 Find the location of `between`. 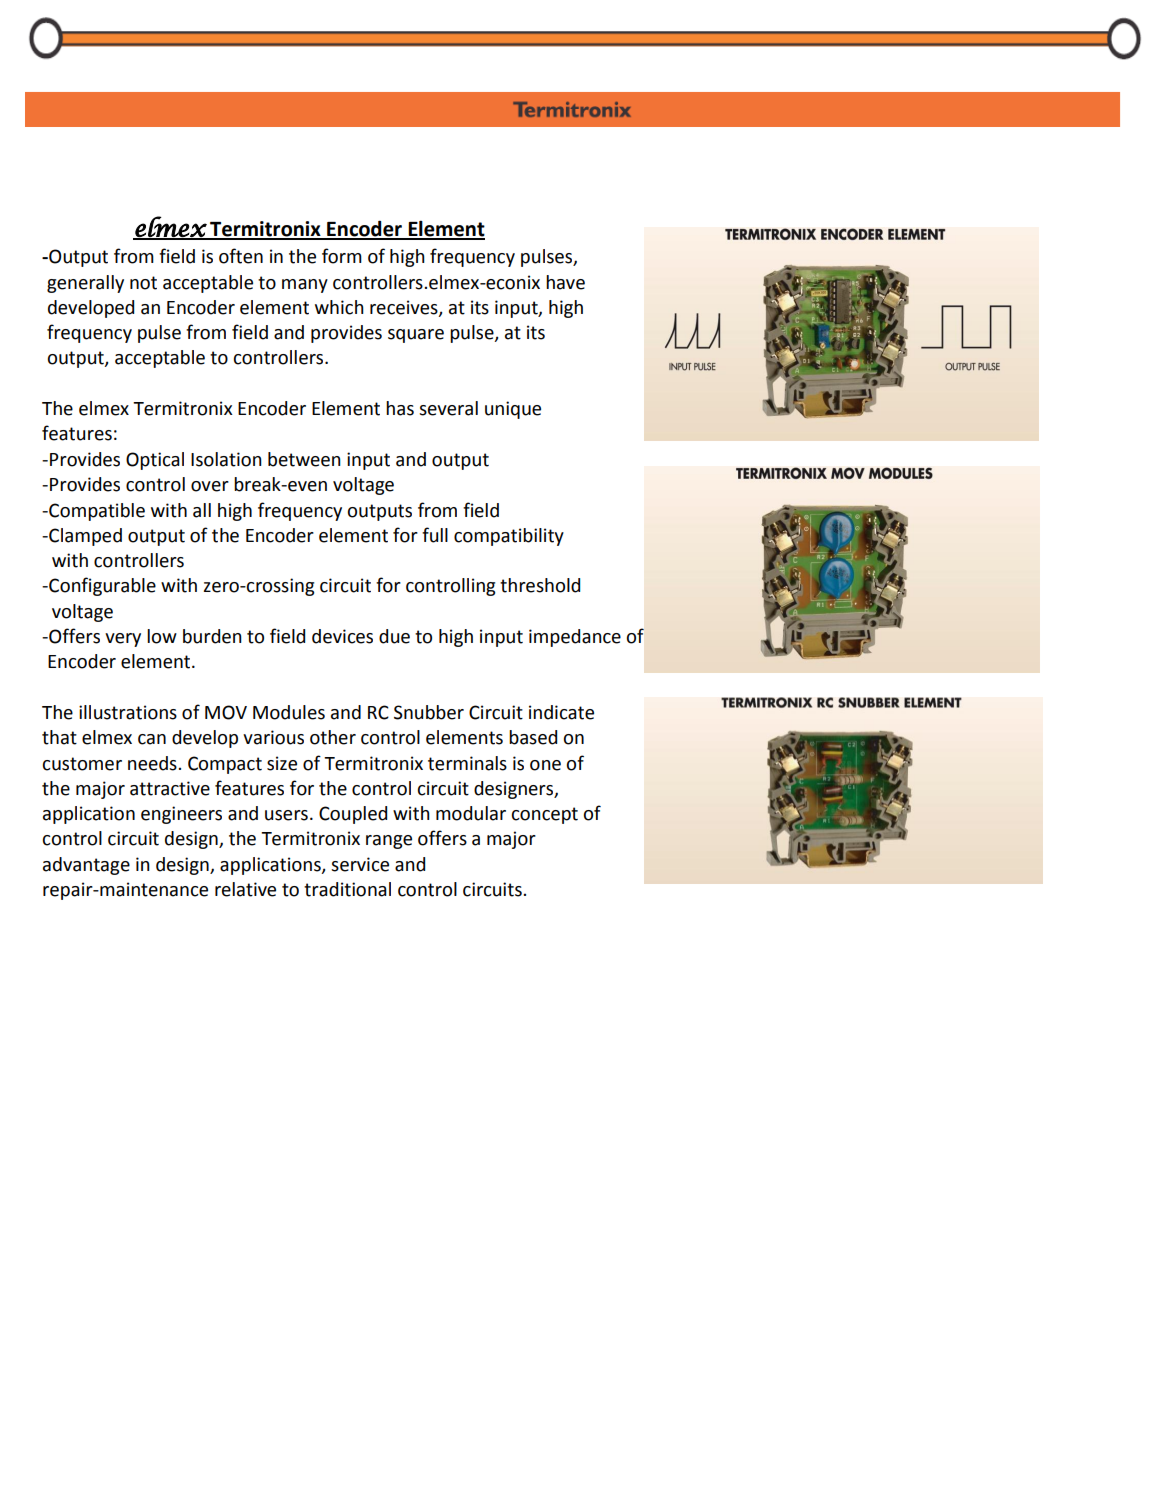

between is located at coordinates (304, 459).
